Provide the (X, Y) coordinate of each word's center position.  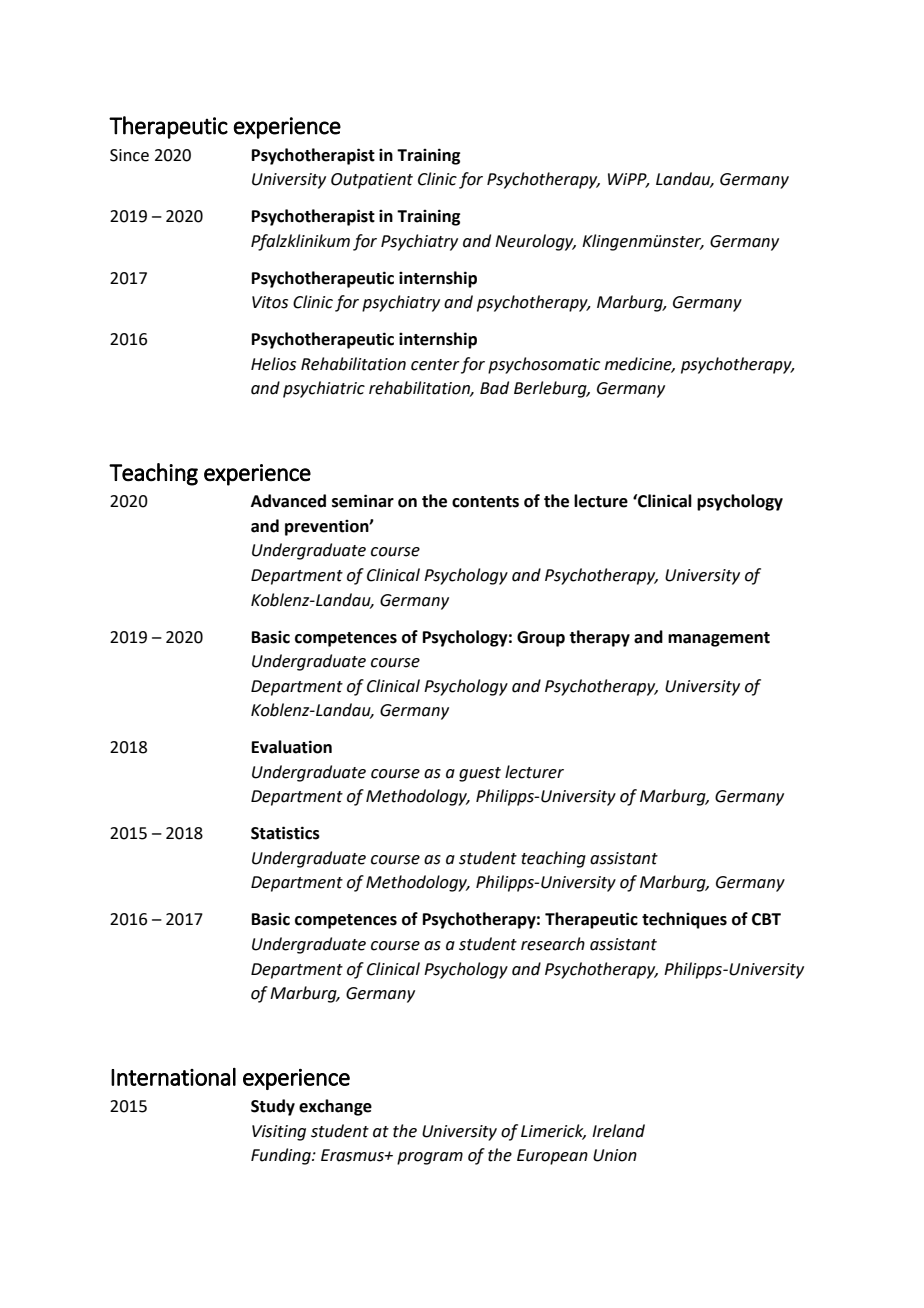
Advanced (288, 501)
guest (480, 774)
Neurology (535, 242)
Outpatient (372, 181)
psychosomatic (544, 365)
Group (541, 639)
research (553, 944)
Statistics (285, 833)
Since (129, 155)
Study (273, 1107)
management (719, 639)
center (435, 365)
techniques (684, 920)
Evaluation (292, 747)
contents (485, 502)
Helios (273, 364)
